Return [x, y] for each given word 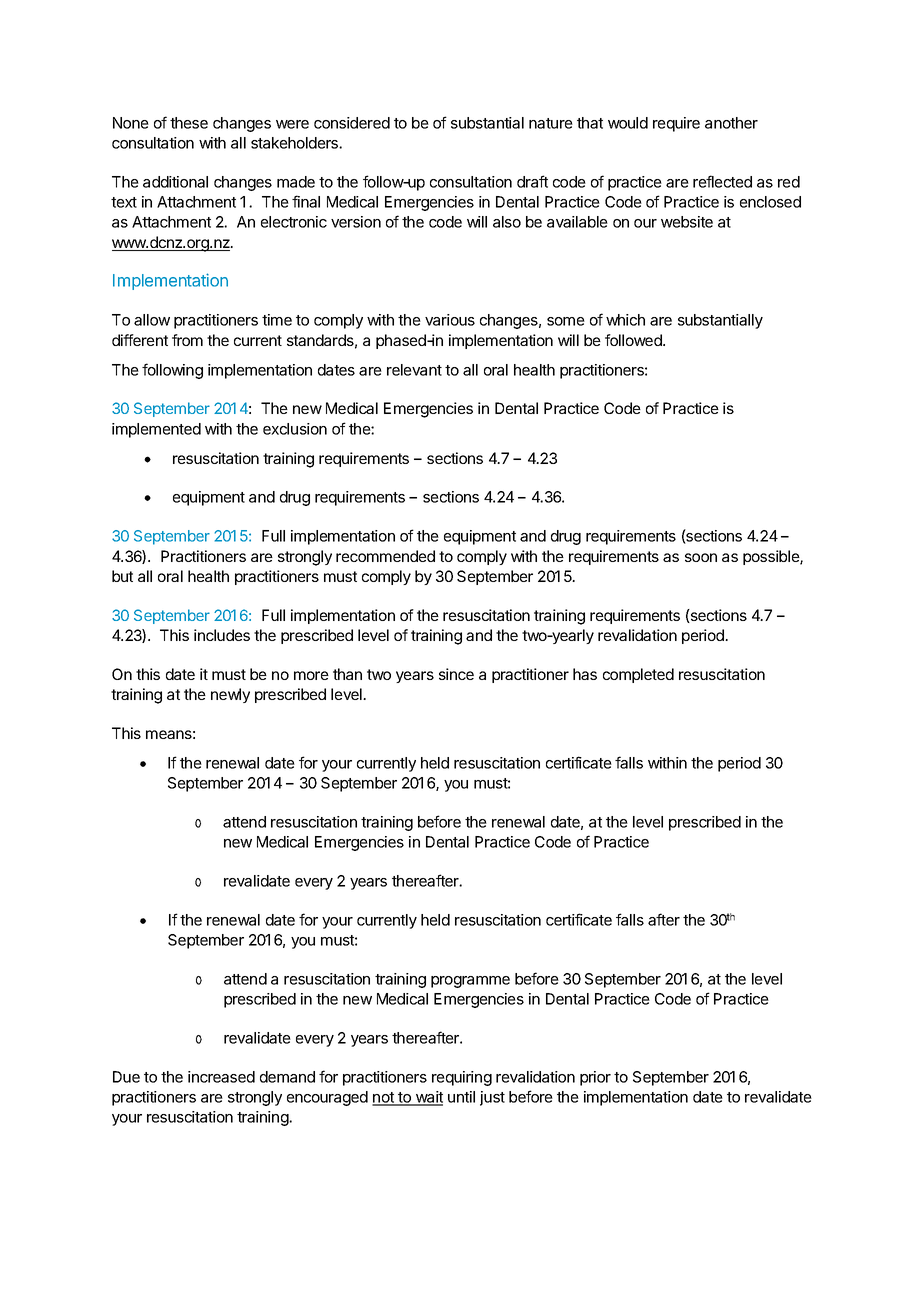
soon [701, 557]
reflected [722, 181]
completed [638, 675]
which [625, 320]
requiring [462, 1078]
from [187, 340]
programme [470, 982]
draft [532, 181]
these [189, 123]
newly [230, 695]
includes [222, 635]
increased [221, 1077]
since [456, 674]
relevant [414, 370]
